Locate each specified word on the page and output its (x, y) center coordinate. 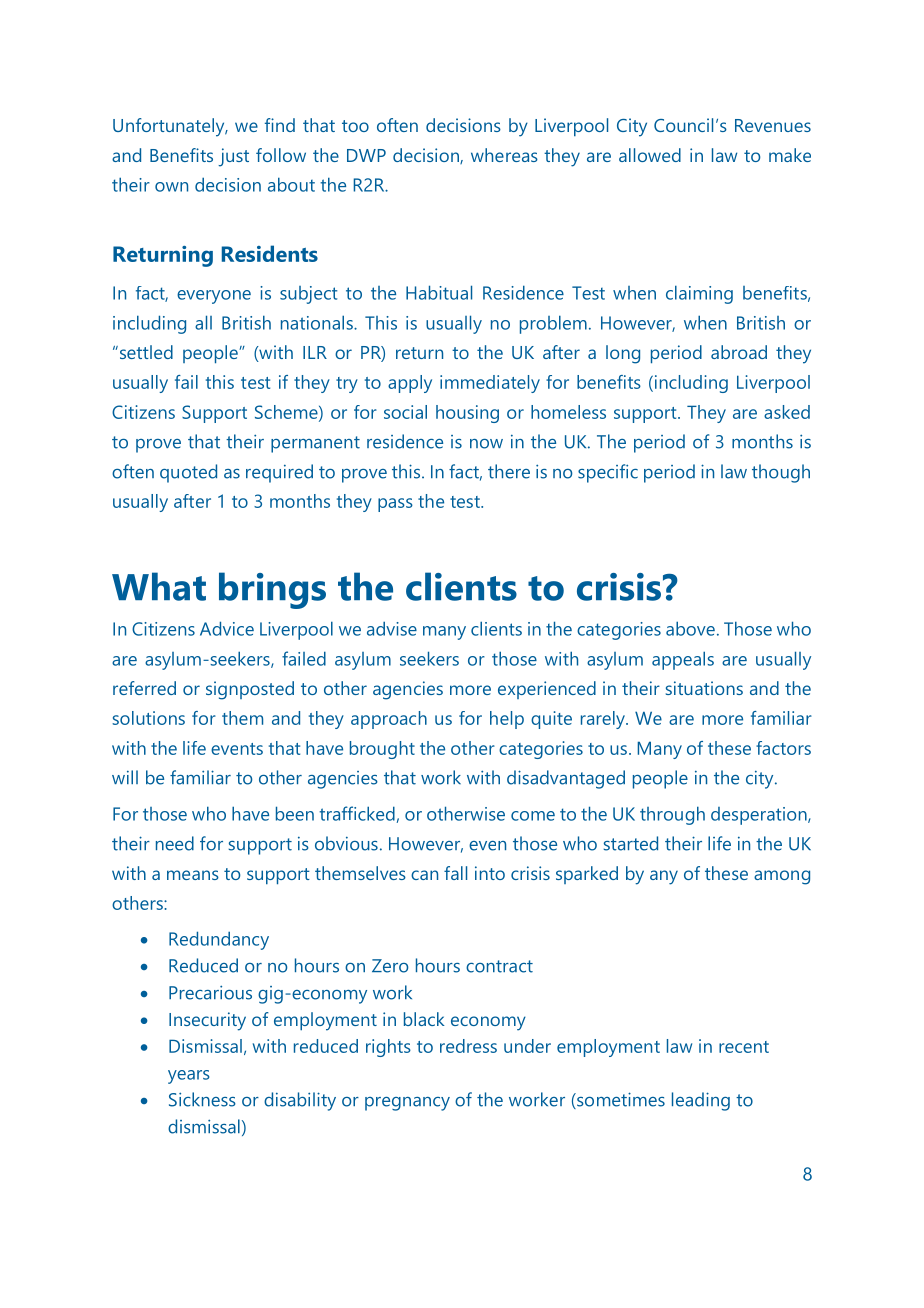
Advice (227, 628)
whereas (504, 155)
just (233, 157)
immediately (490, 384)
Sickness (202, 1099)
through (672, 815)
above (690, 628)
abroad (739, 352)
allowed (650, 155)
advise (392, 628)
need (175, 843)
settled (145, 352)
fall (455, 873)
